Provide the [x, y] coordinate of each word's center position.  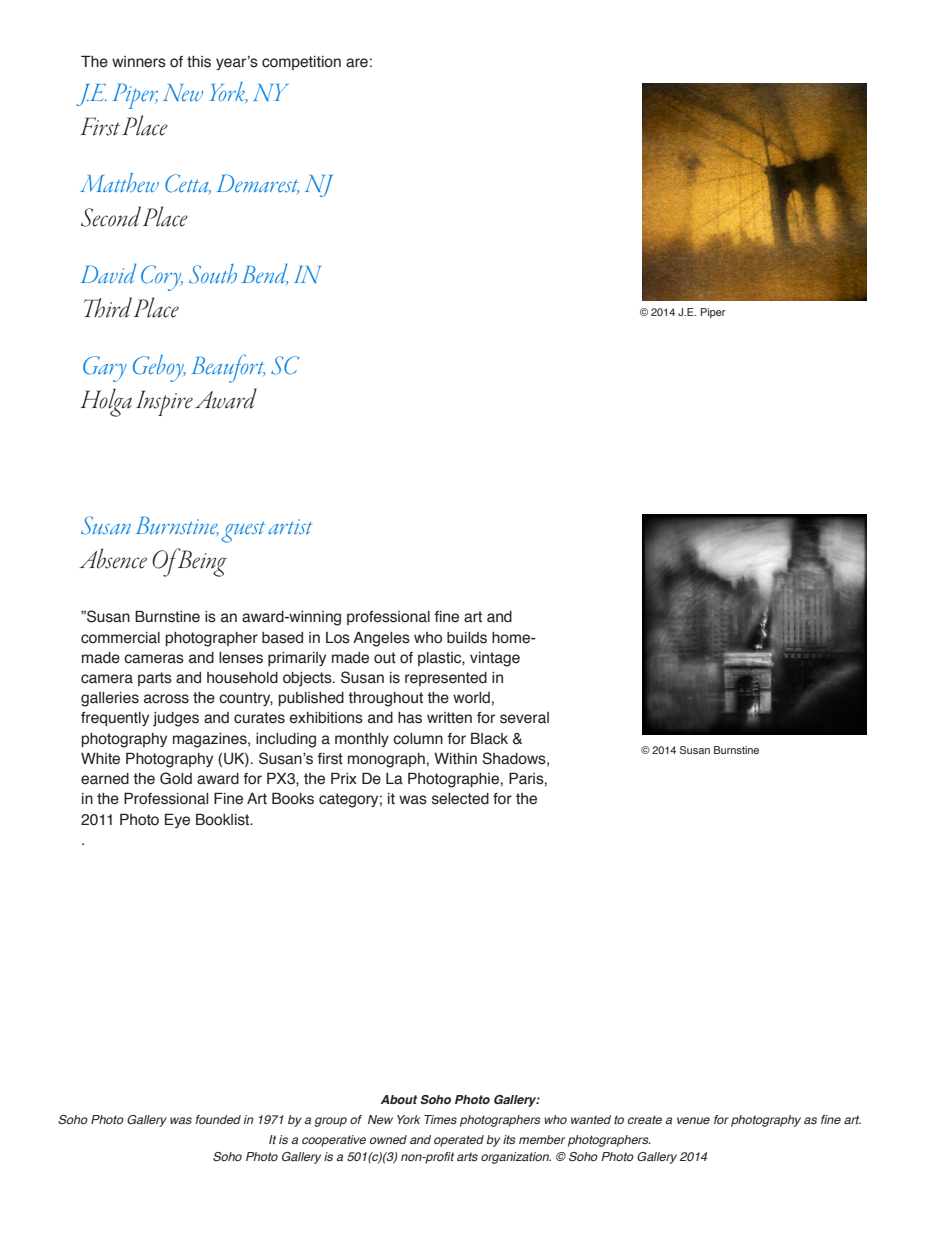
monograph [386, 760]
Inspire [164, 403]
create [645, 1119]
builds [467, 638]
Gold [176, 778]
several [524, 718]
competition [301, 63]
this [199, 62]
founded [218, 1119]
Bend [265, 274]
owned [388, 1139]
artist [290, 527]
